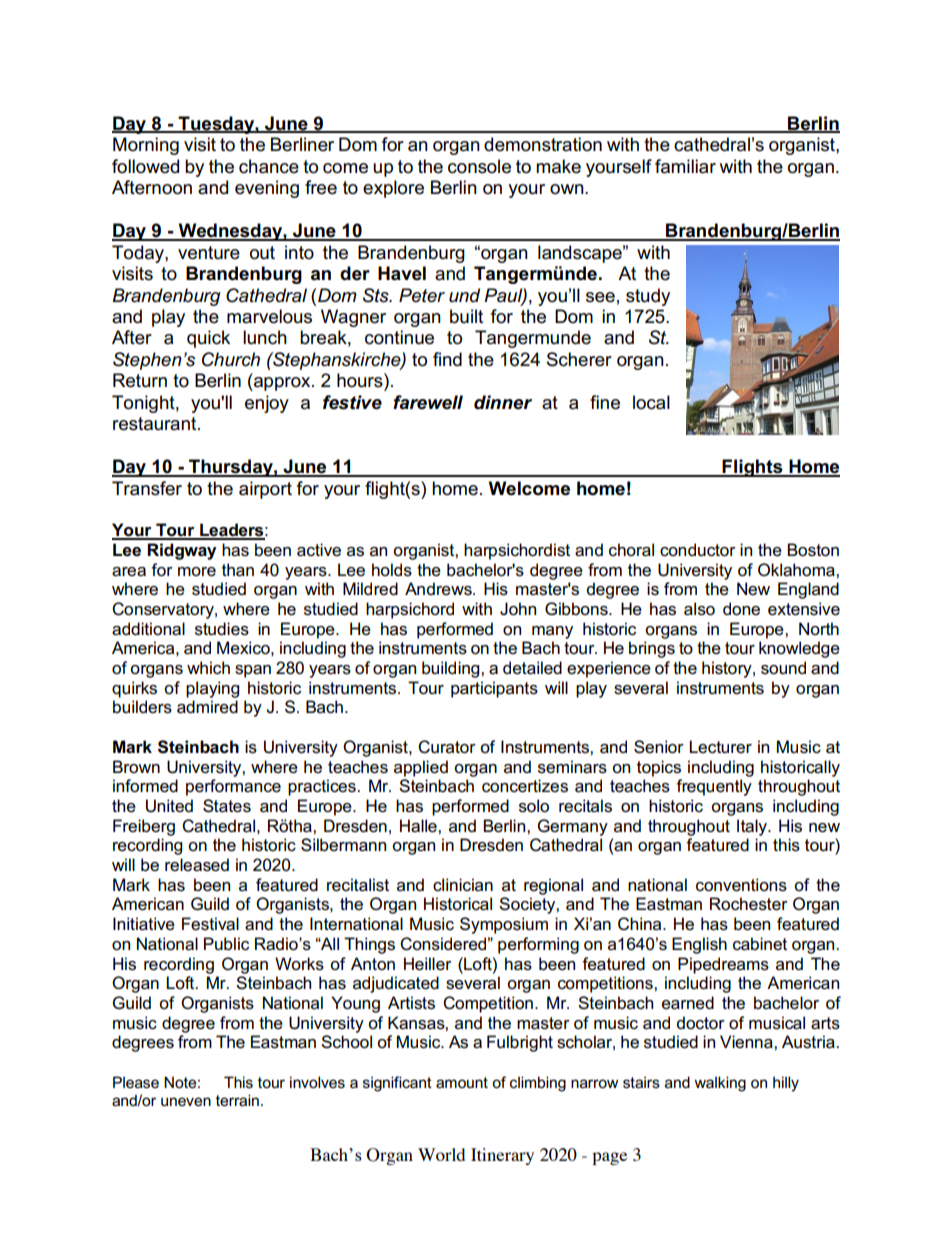 The image size is (952, 1233). Describe the element at coordinates (479, 166) in the document. I see `console` at that location.
